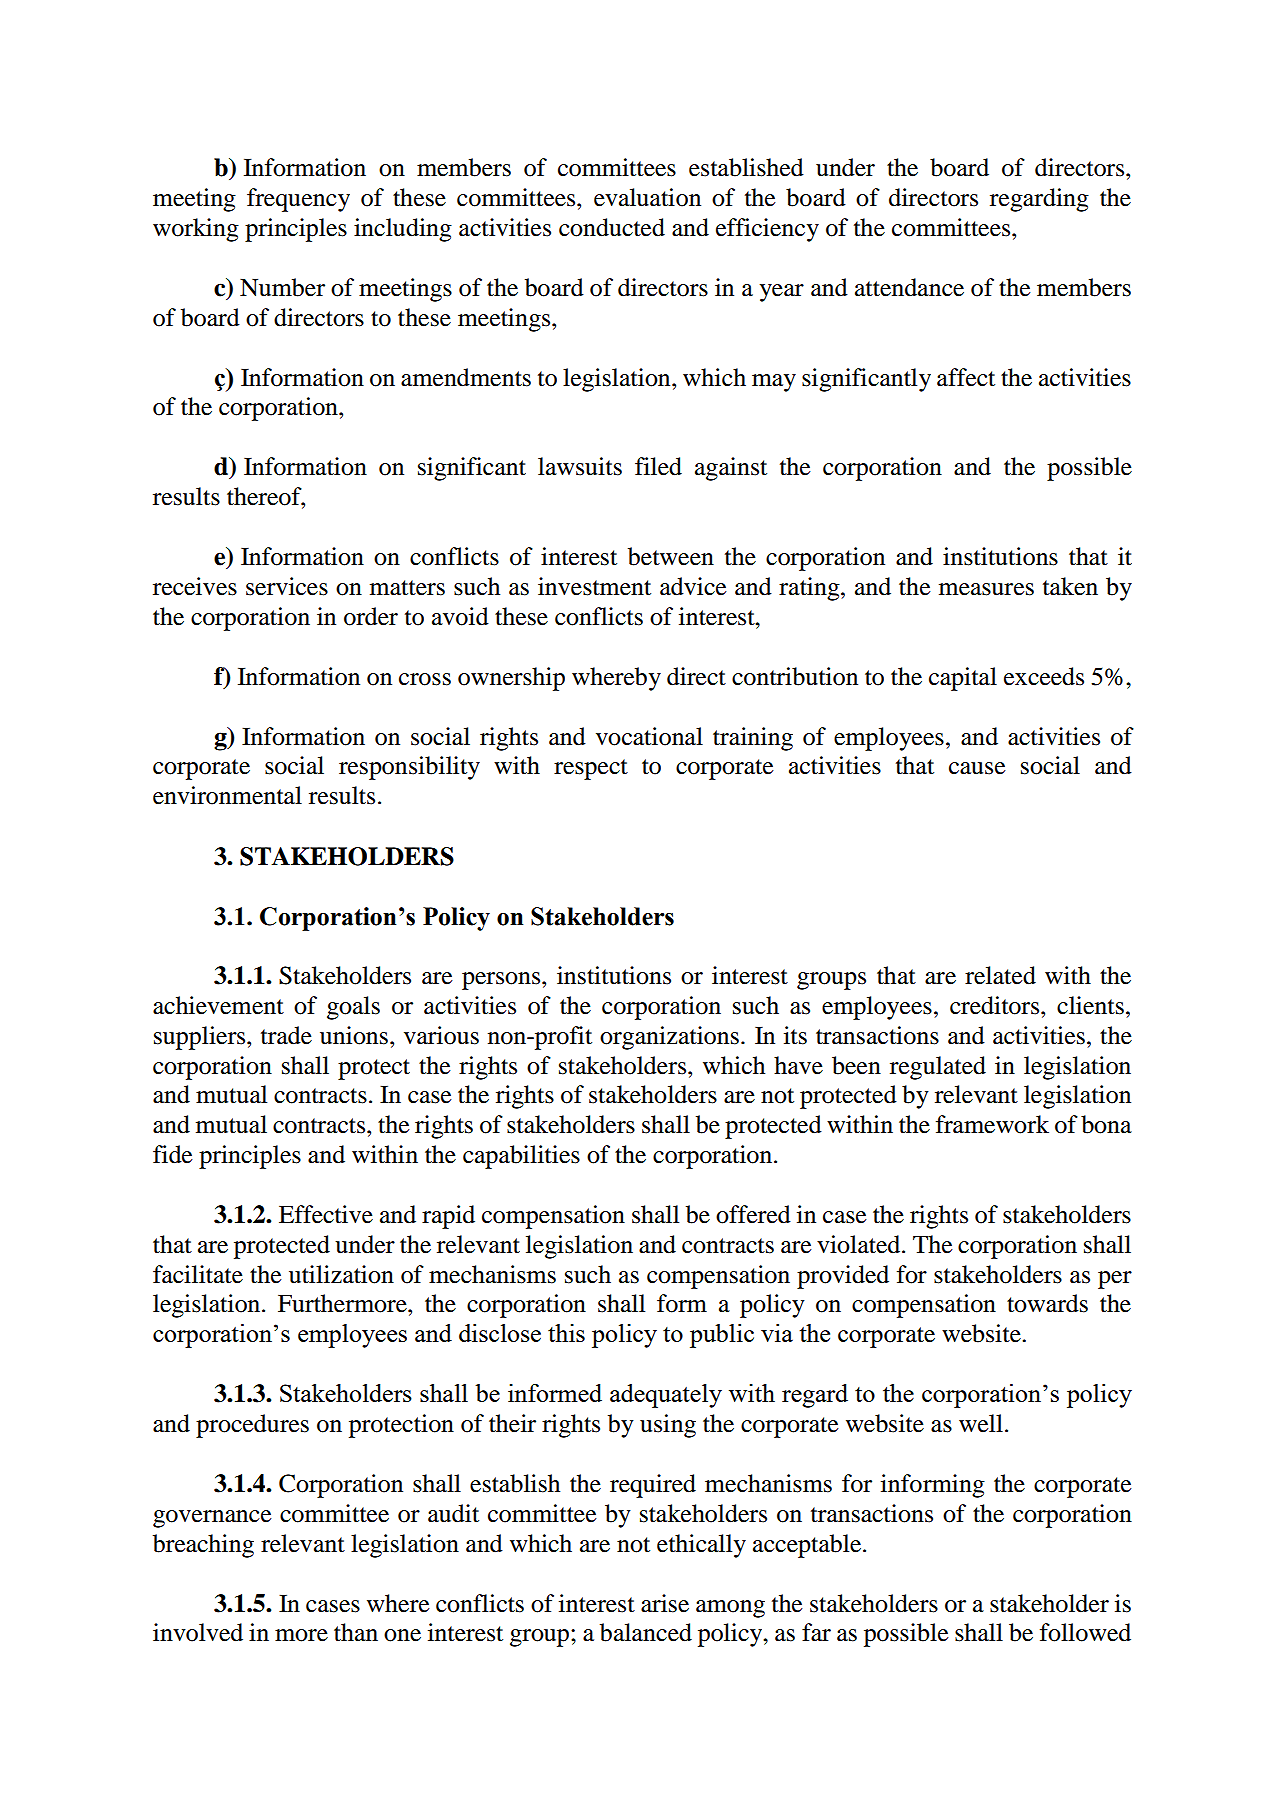 The height and width of the screenshot is (1817, 1285). What do you see at coordinates (992, 1124) in the screenshot?
I see `framework` at bounding box center [992, 1124].
